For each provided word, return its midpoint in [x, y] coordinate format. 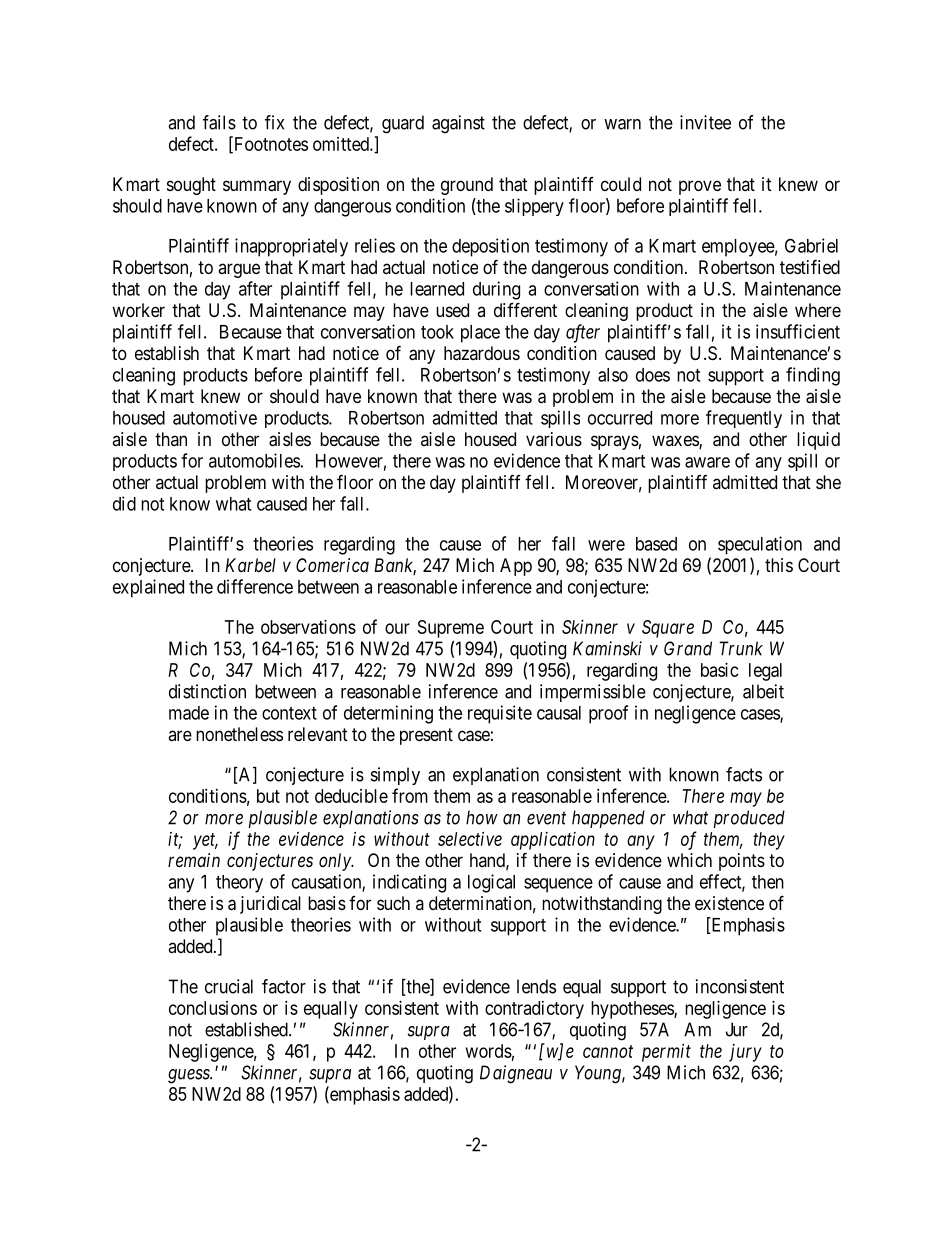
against [458, 124]
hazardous [482, 353]
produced [749, 819]
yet [205, 841]
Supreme [451, 629]
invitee [705, 122]
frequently [744, 419]
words [489, 1051]
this [779, 565]
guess [190, 1076]
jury [745, 1053]
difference [255, 586]
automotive [215, 417]
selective [470, 839]
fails [219, 122]
